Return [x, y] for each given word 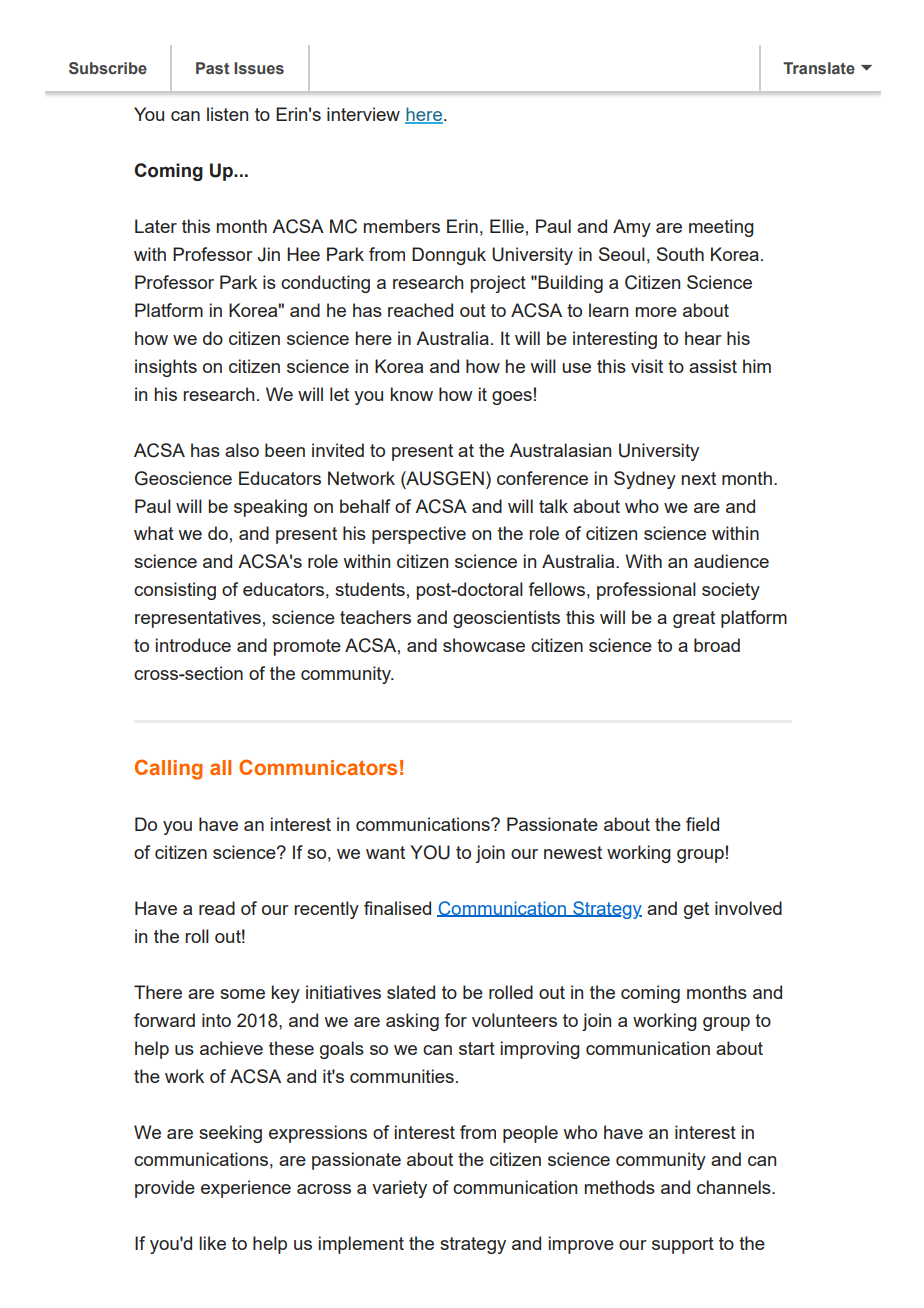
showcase [484, 645]
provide [165, 1189]
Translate [819, 68]
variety [399, 1189]
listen [227, 114]
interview [363, 114]
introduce [193, 645]
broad [717, 645]
